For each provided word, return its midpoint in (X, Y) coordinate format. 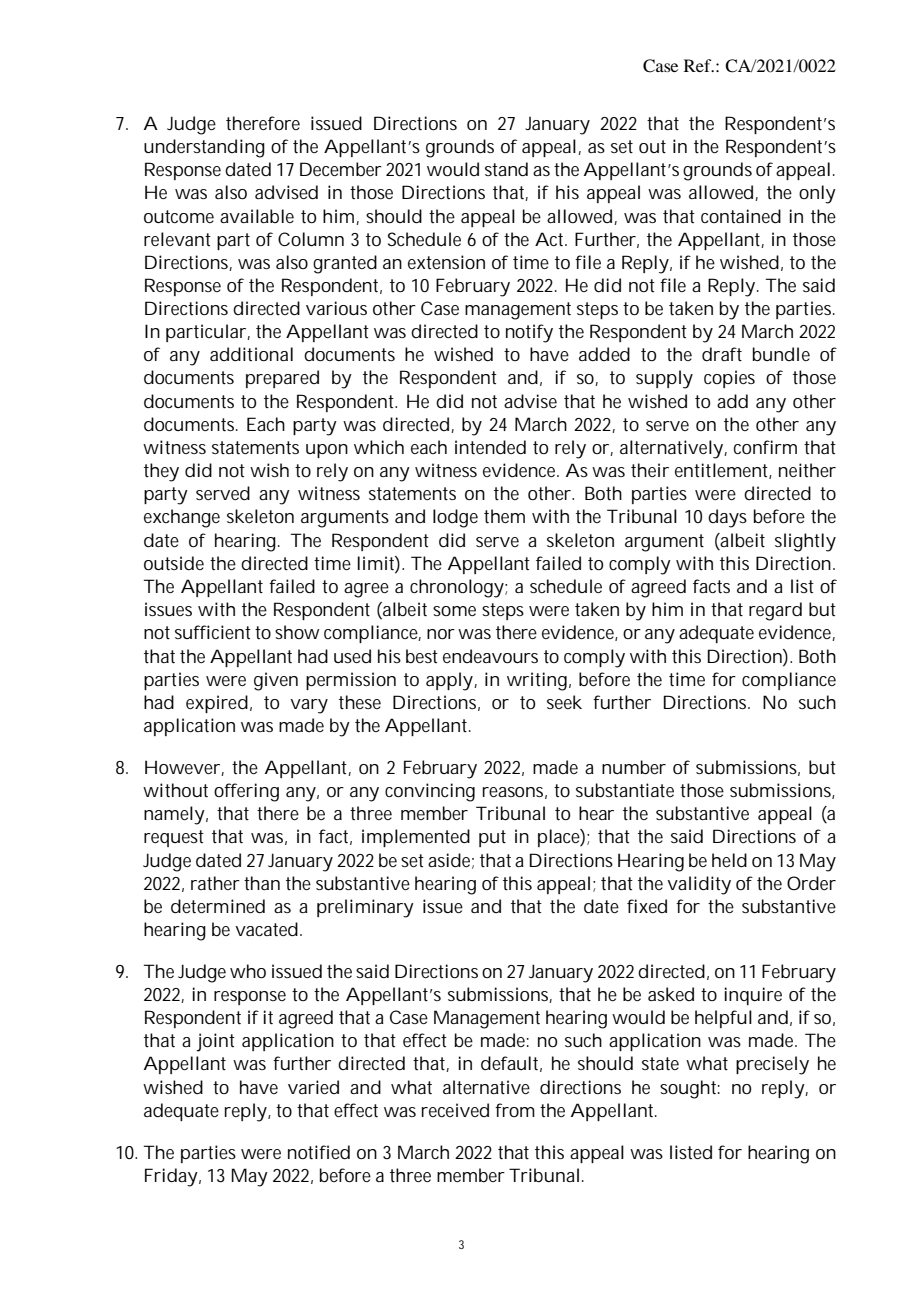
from (515, 1110)
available (257, 216)
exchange (182, 518)
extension (446, 262)
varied (313, 1087)
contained (741, 216)
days (727, 518)
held (729, 860)
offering (246, 792)
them (504, 516)
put (492, 838)
